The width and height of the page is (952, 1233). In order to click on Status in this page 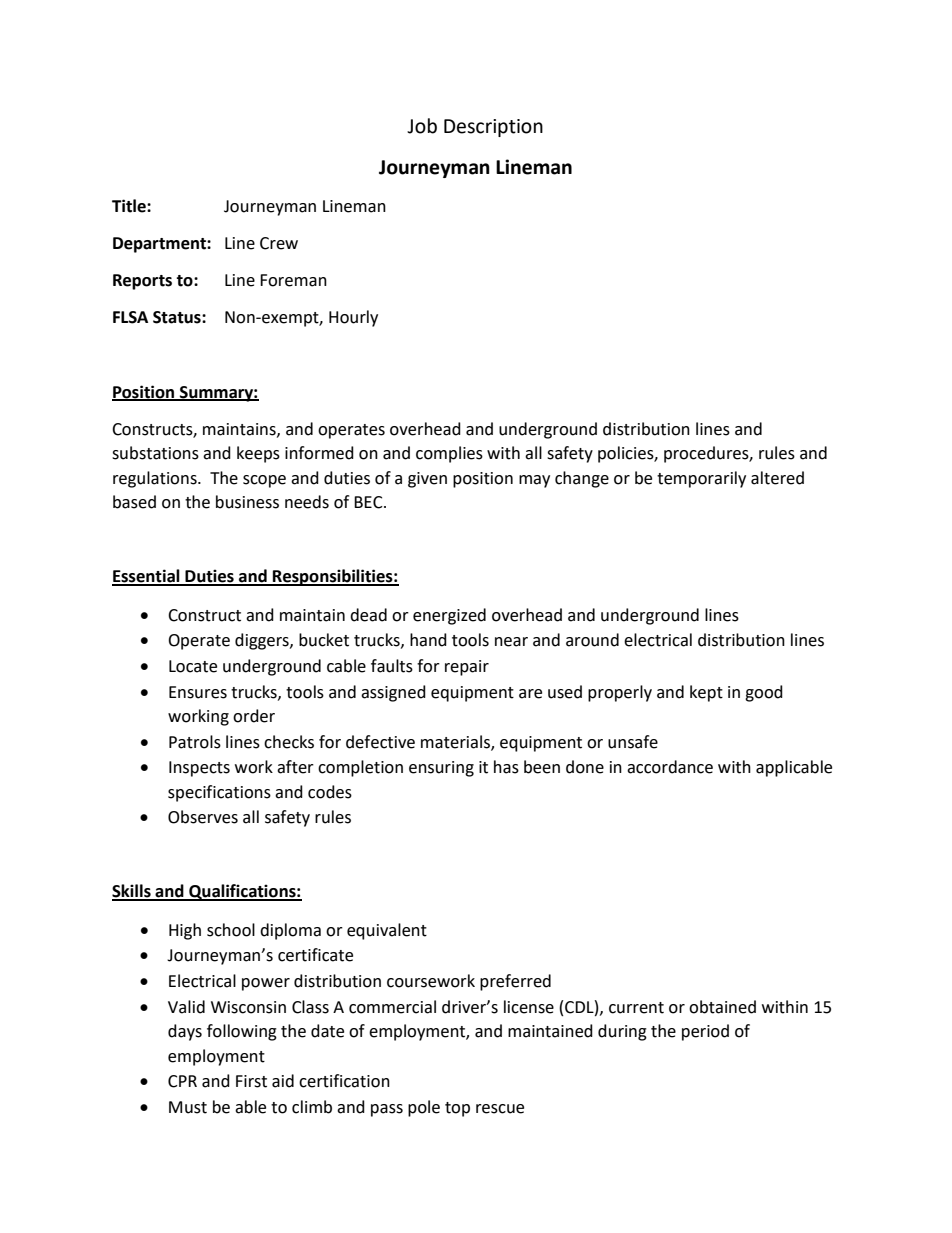, I will do `click(178, 317)`.
